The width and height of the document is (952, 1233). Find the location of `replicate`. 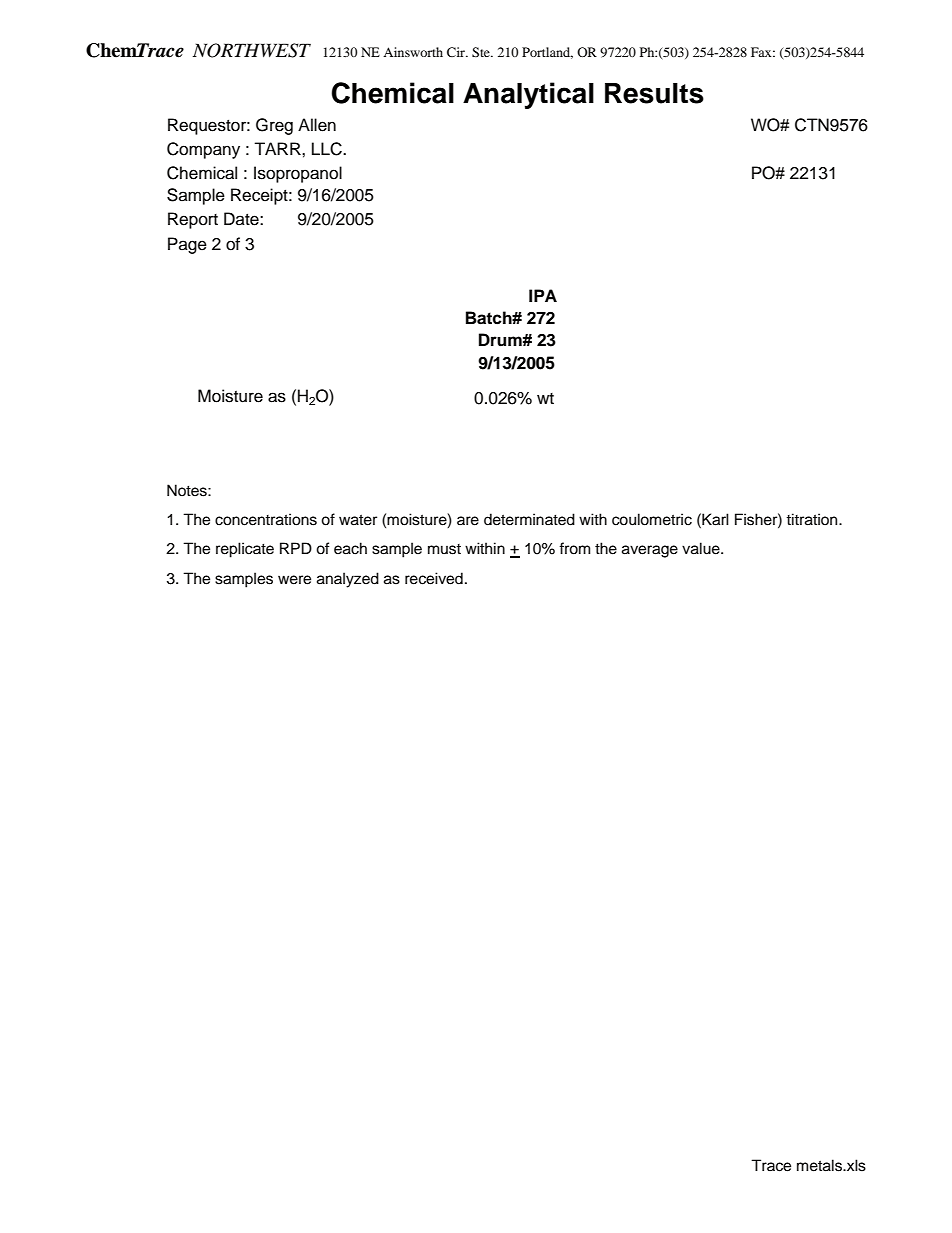

replicate is located at coordinates (245, 550).
